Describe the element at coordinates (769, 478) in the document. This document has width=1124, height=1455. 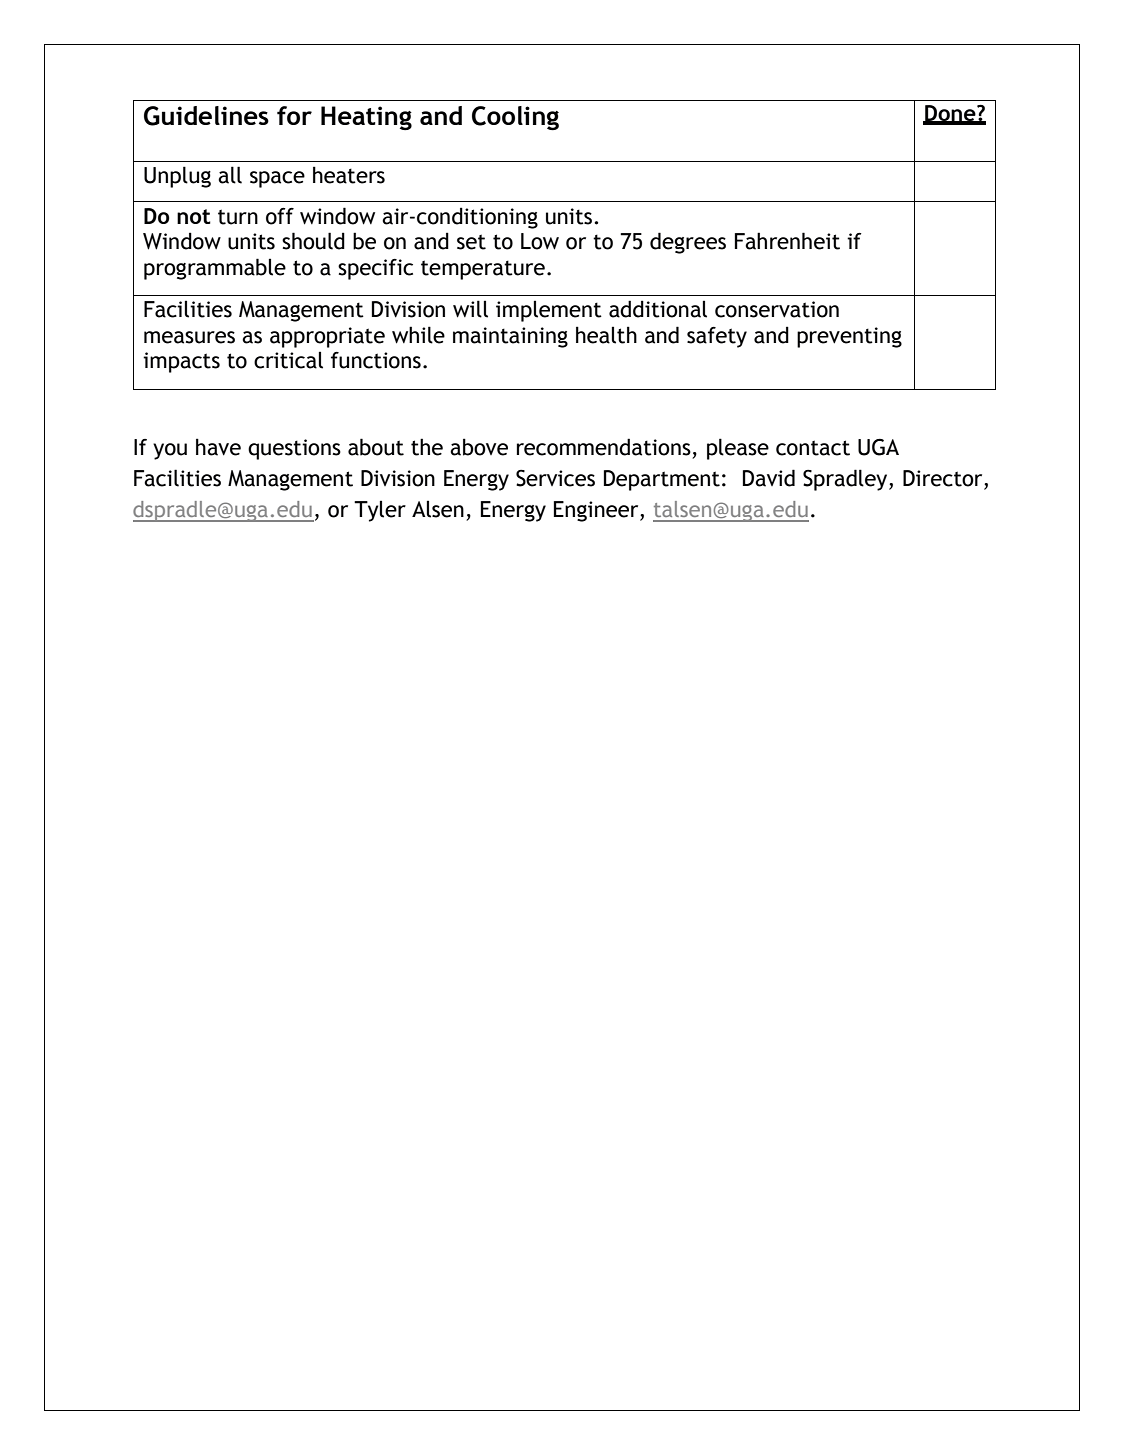
I see `David` at that location.
